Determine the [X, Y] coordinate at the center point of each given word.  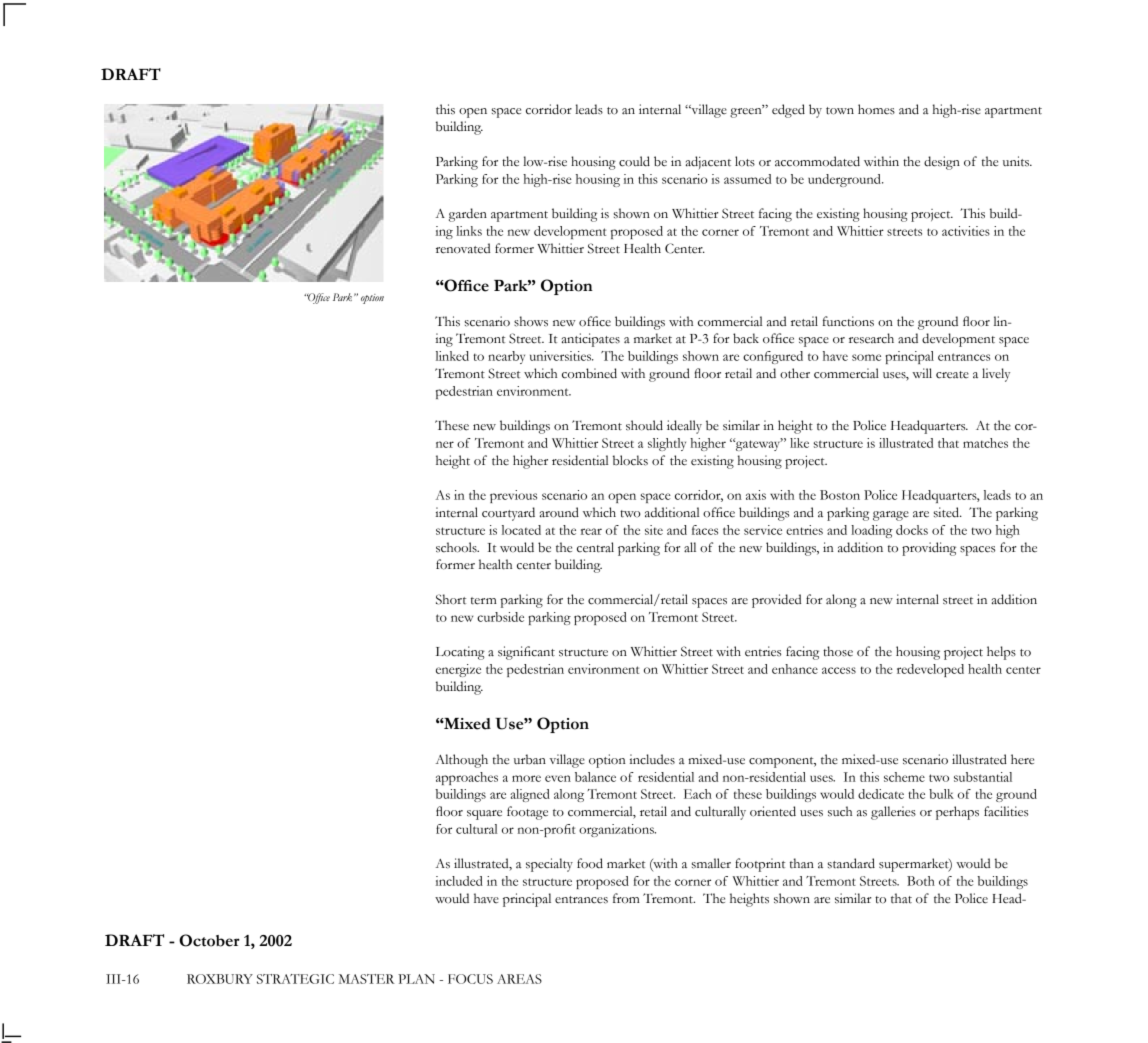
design [942, 163]
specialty [549, 865]
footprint [760, 865]
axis [756, 495]
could [634, 161]
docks [912, 530]
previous [513, 496]
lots [745, 161]
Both [921, 881]
